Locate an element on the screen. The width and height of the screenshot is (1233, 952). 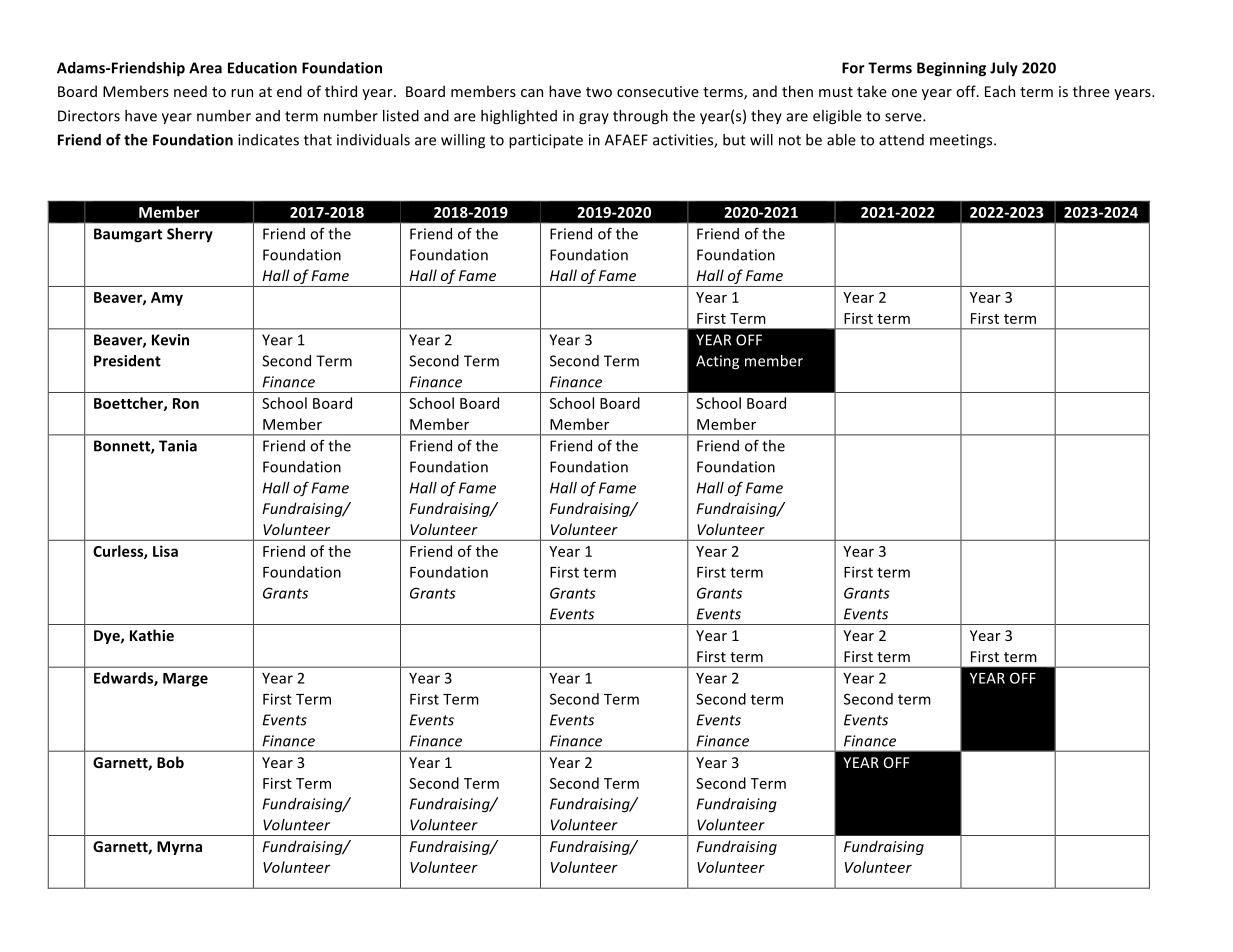
Tania is located at coordinates (178, 446).
